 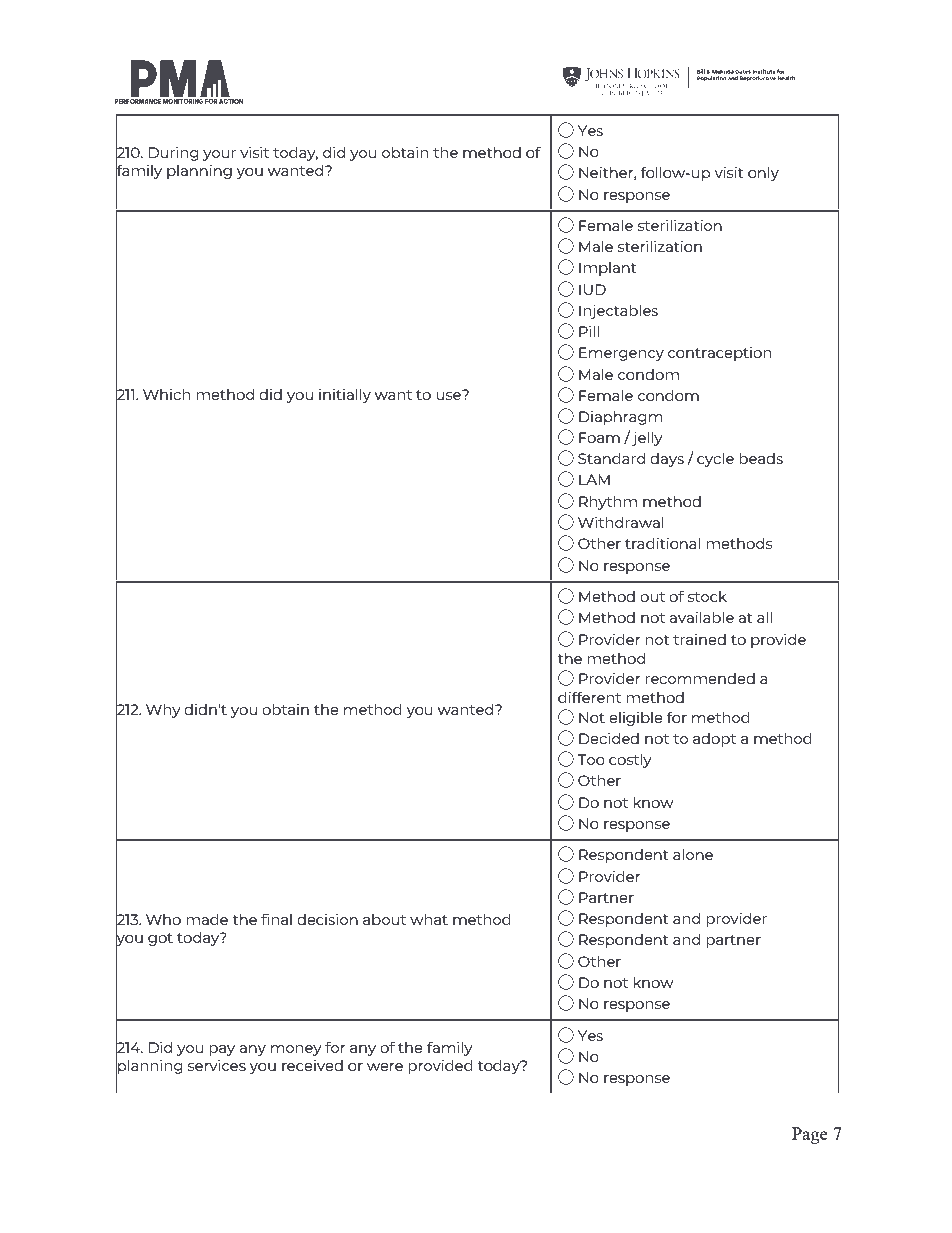 I want to click on made, so click(x=207, y=919).
